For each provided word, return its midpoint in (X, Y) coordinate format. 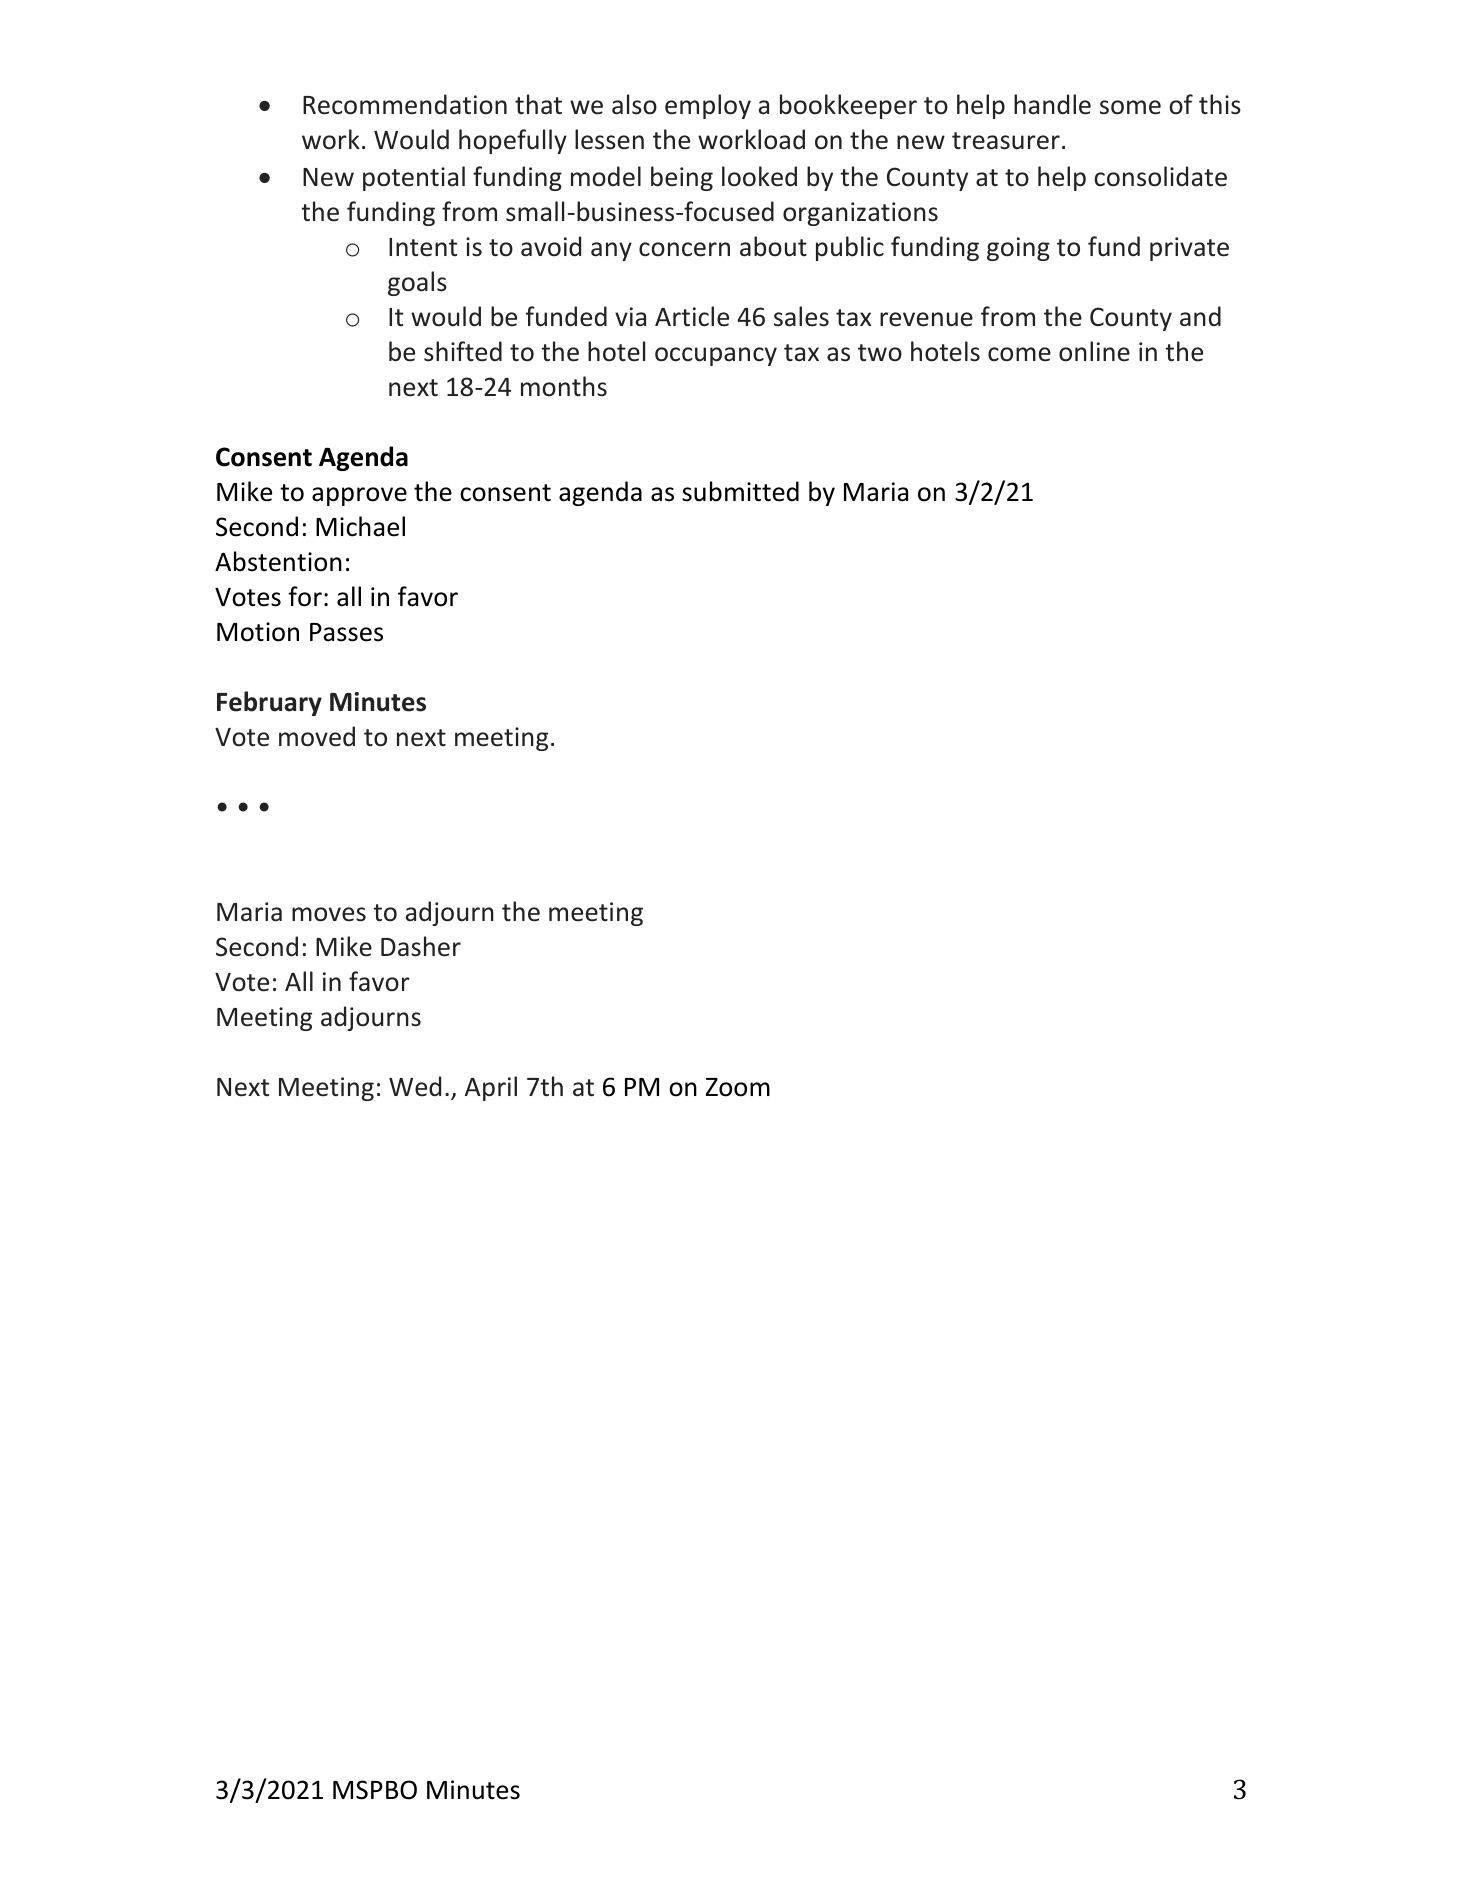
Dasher (421, 946)
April (491, 1088)
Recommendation (405, 104)
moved (317, 736)
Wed (415, 1086)
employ (708, 106)
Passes (346, 632)
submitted (740, 491)
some (1130, 107)
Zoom (738, 1087)
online (1094, 351)
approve (359, 496)
